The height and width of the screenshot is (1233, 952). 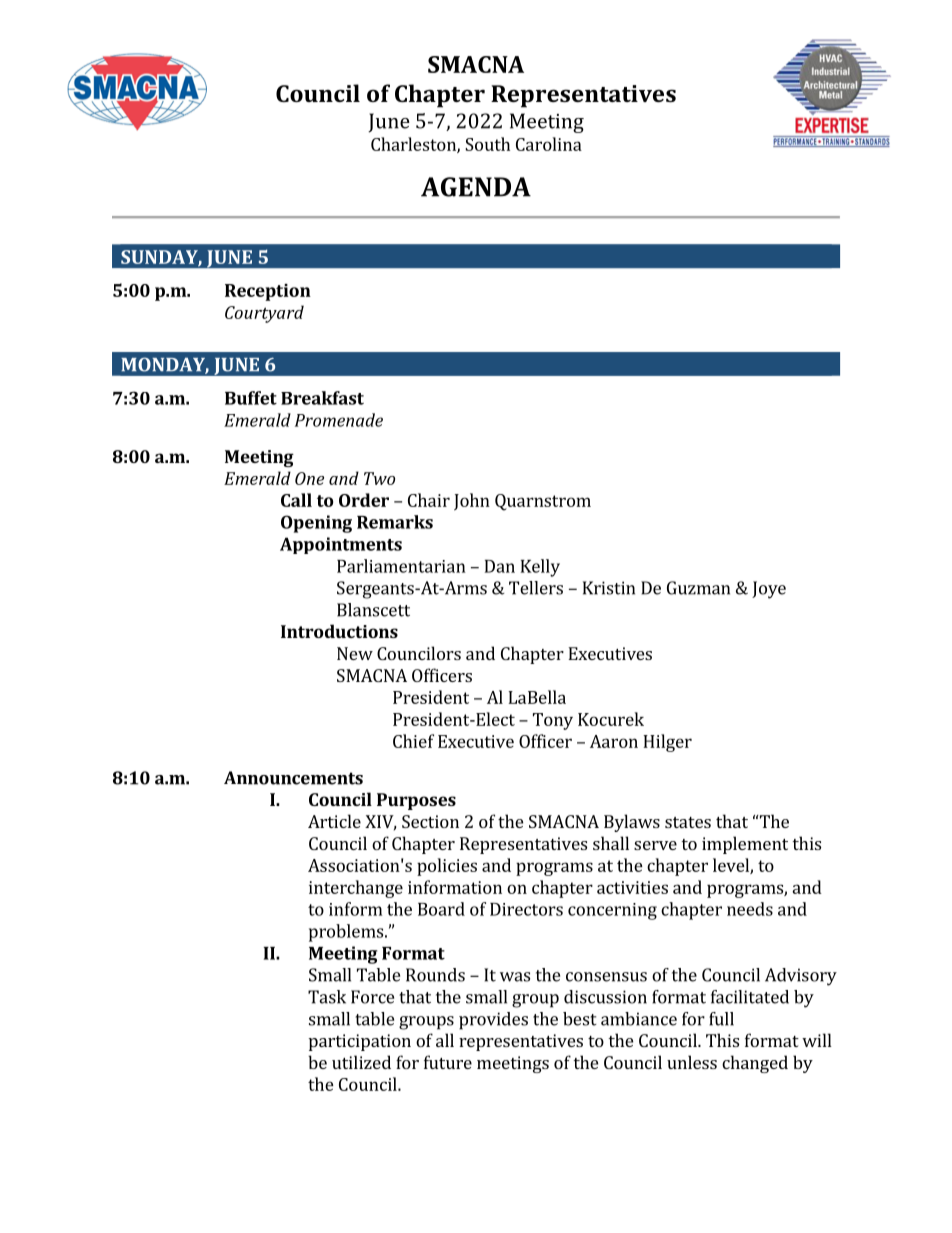 I want to click on Charleston, so click(x=414, y=145).
